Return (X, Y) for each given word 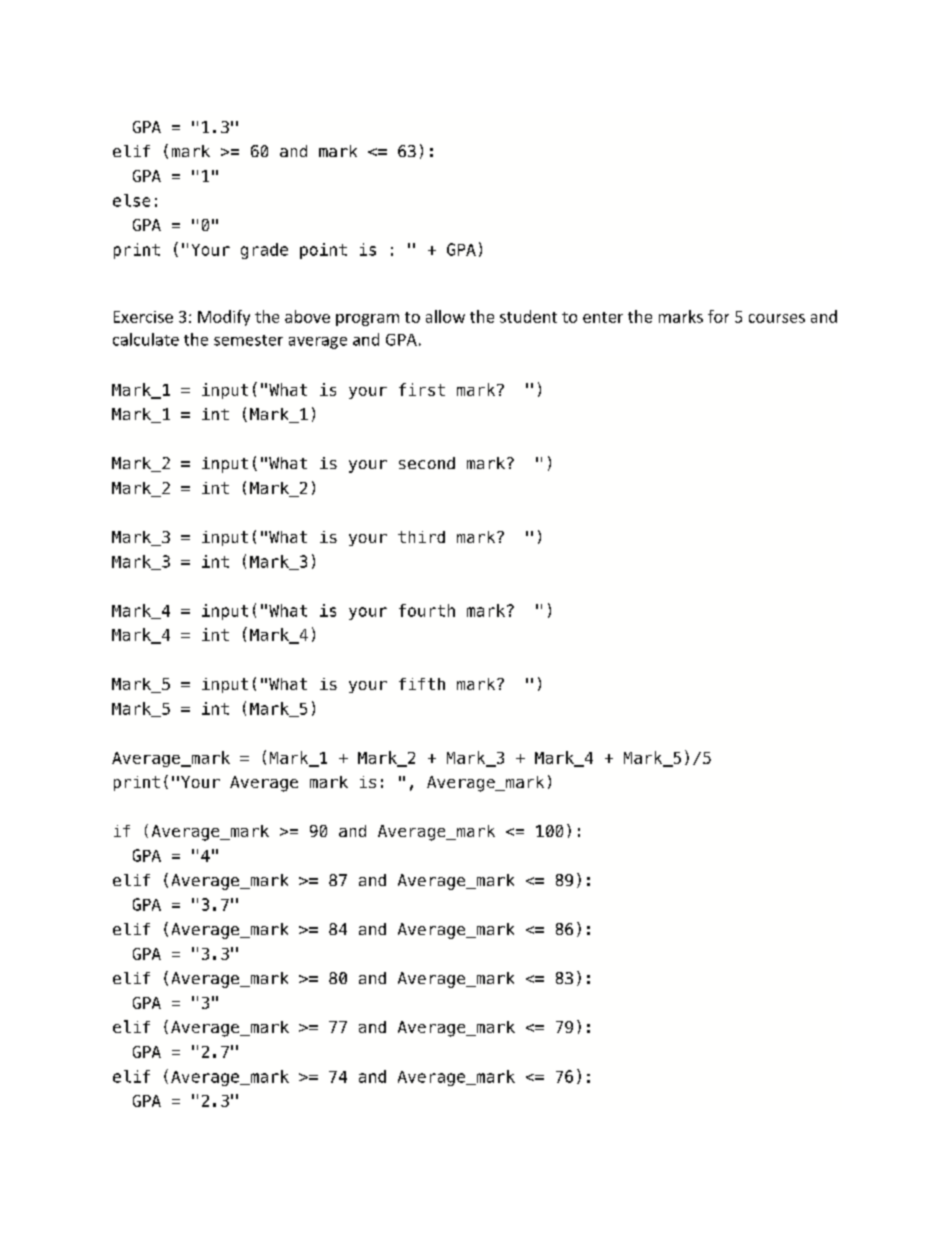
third (421, 537)
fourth (427, 610)
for (718, 316)
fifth (422, 684)
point (323, 251)
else (131, 200)
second (427, 463)
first (422, 389)
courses (777, 318)
